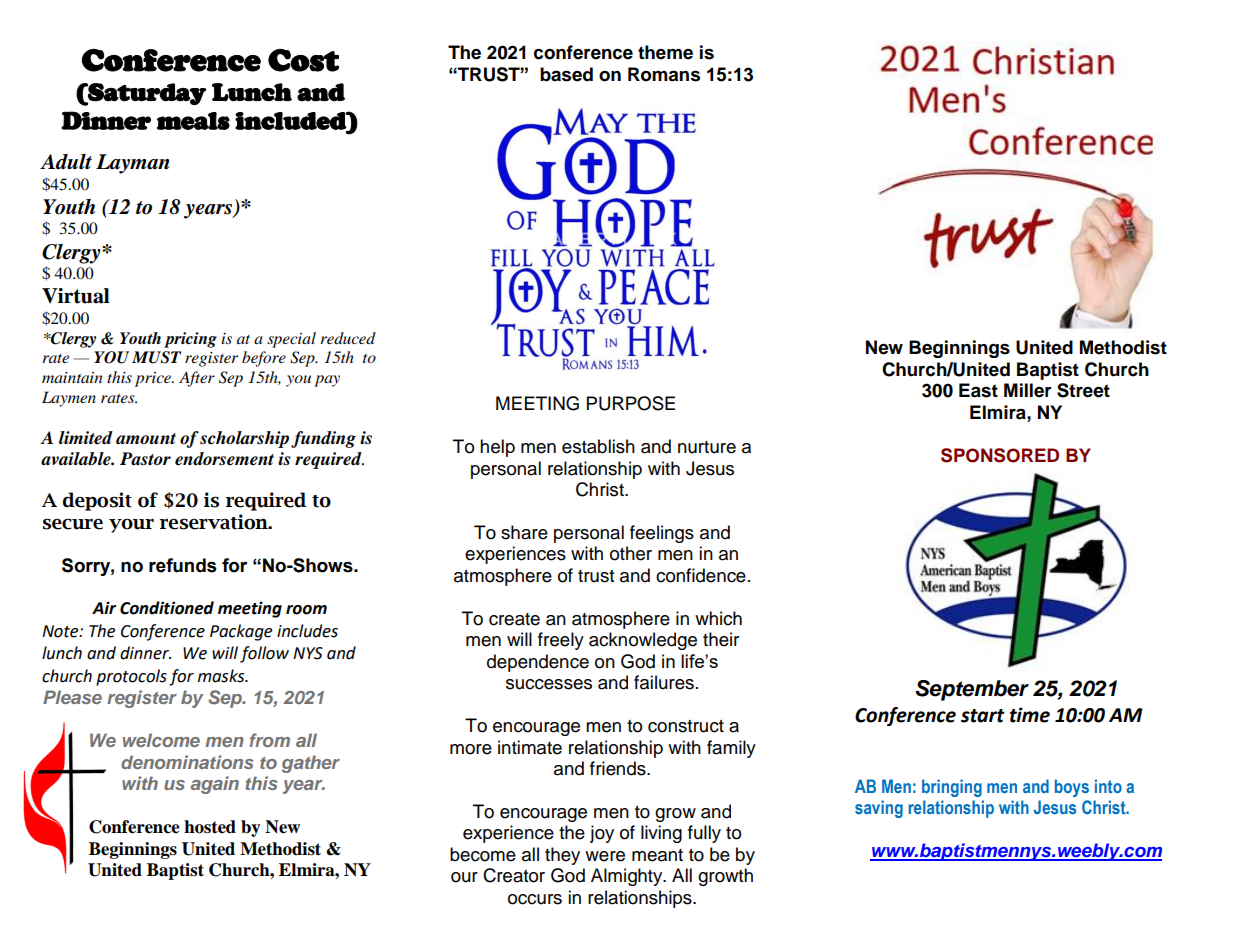 This page has width=1233, height=952. What do you see at coordinates (631, 553) in the page?
I see `other` at bounding box center [631, 553].
